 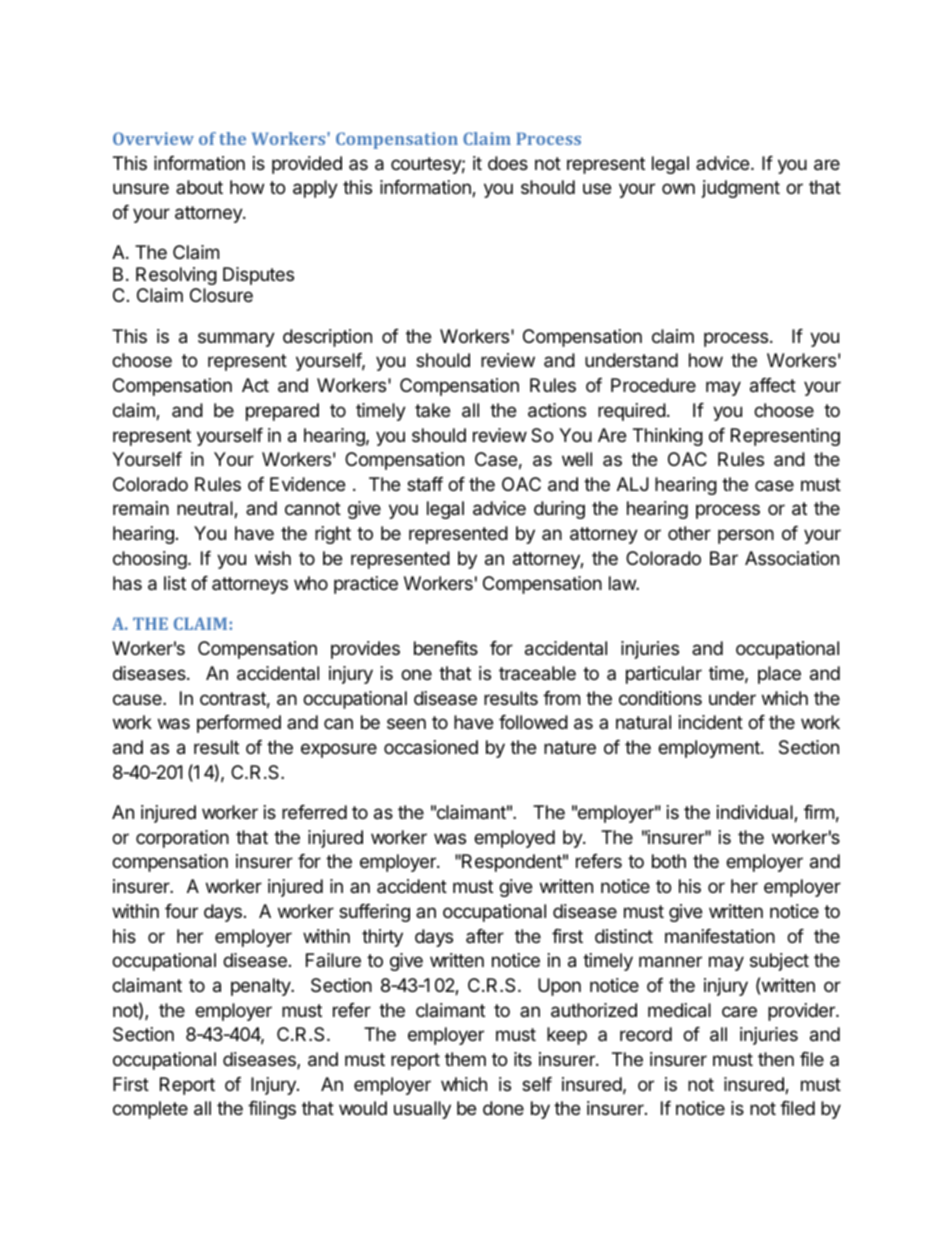 I want to click on judgment, so click(x=741, y=189).
